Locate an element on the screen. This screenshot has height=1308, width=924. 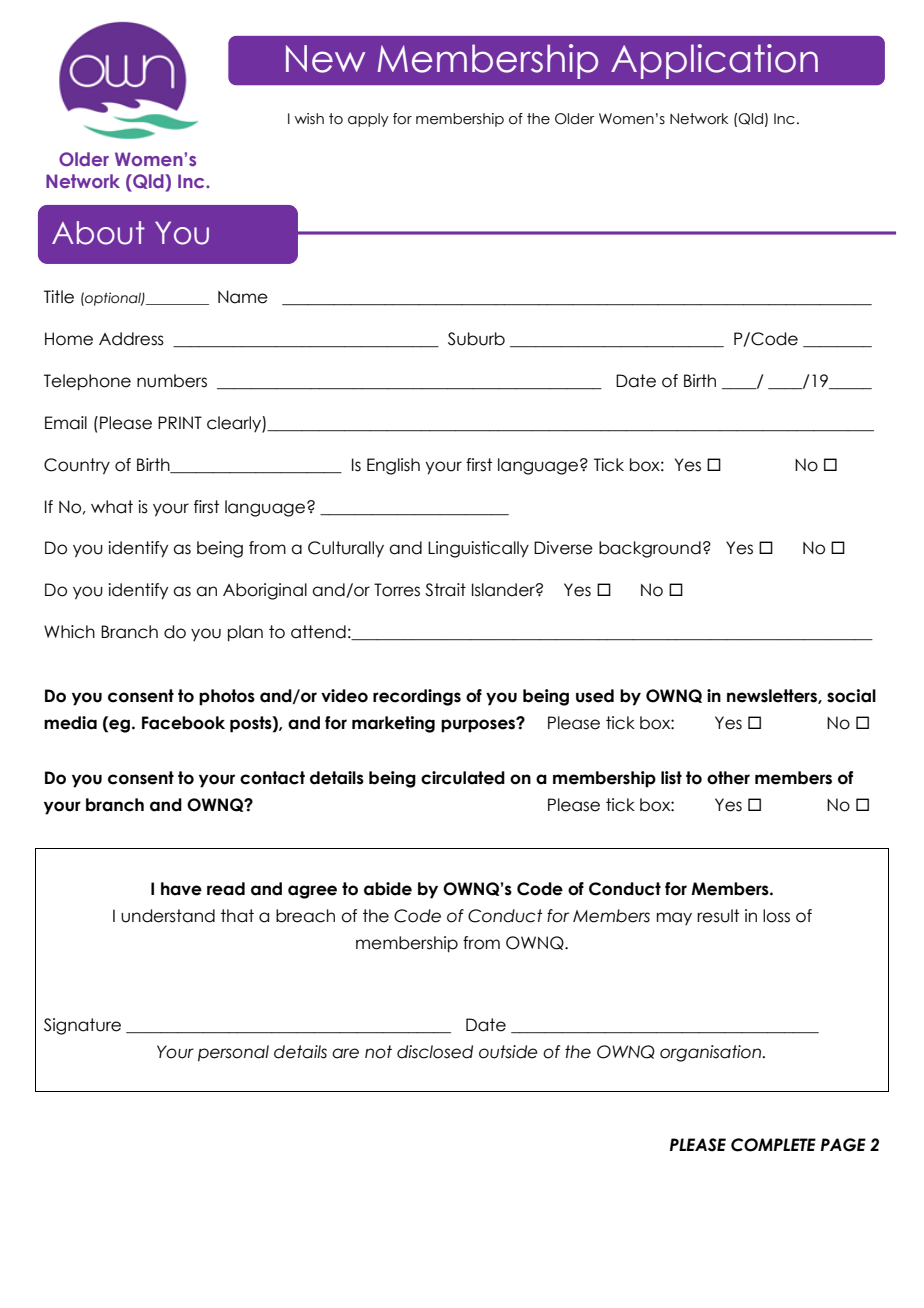
background is located at coordinates (650, 549).
